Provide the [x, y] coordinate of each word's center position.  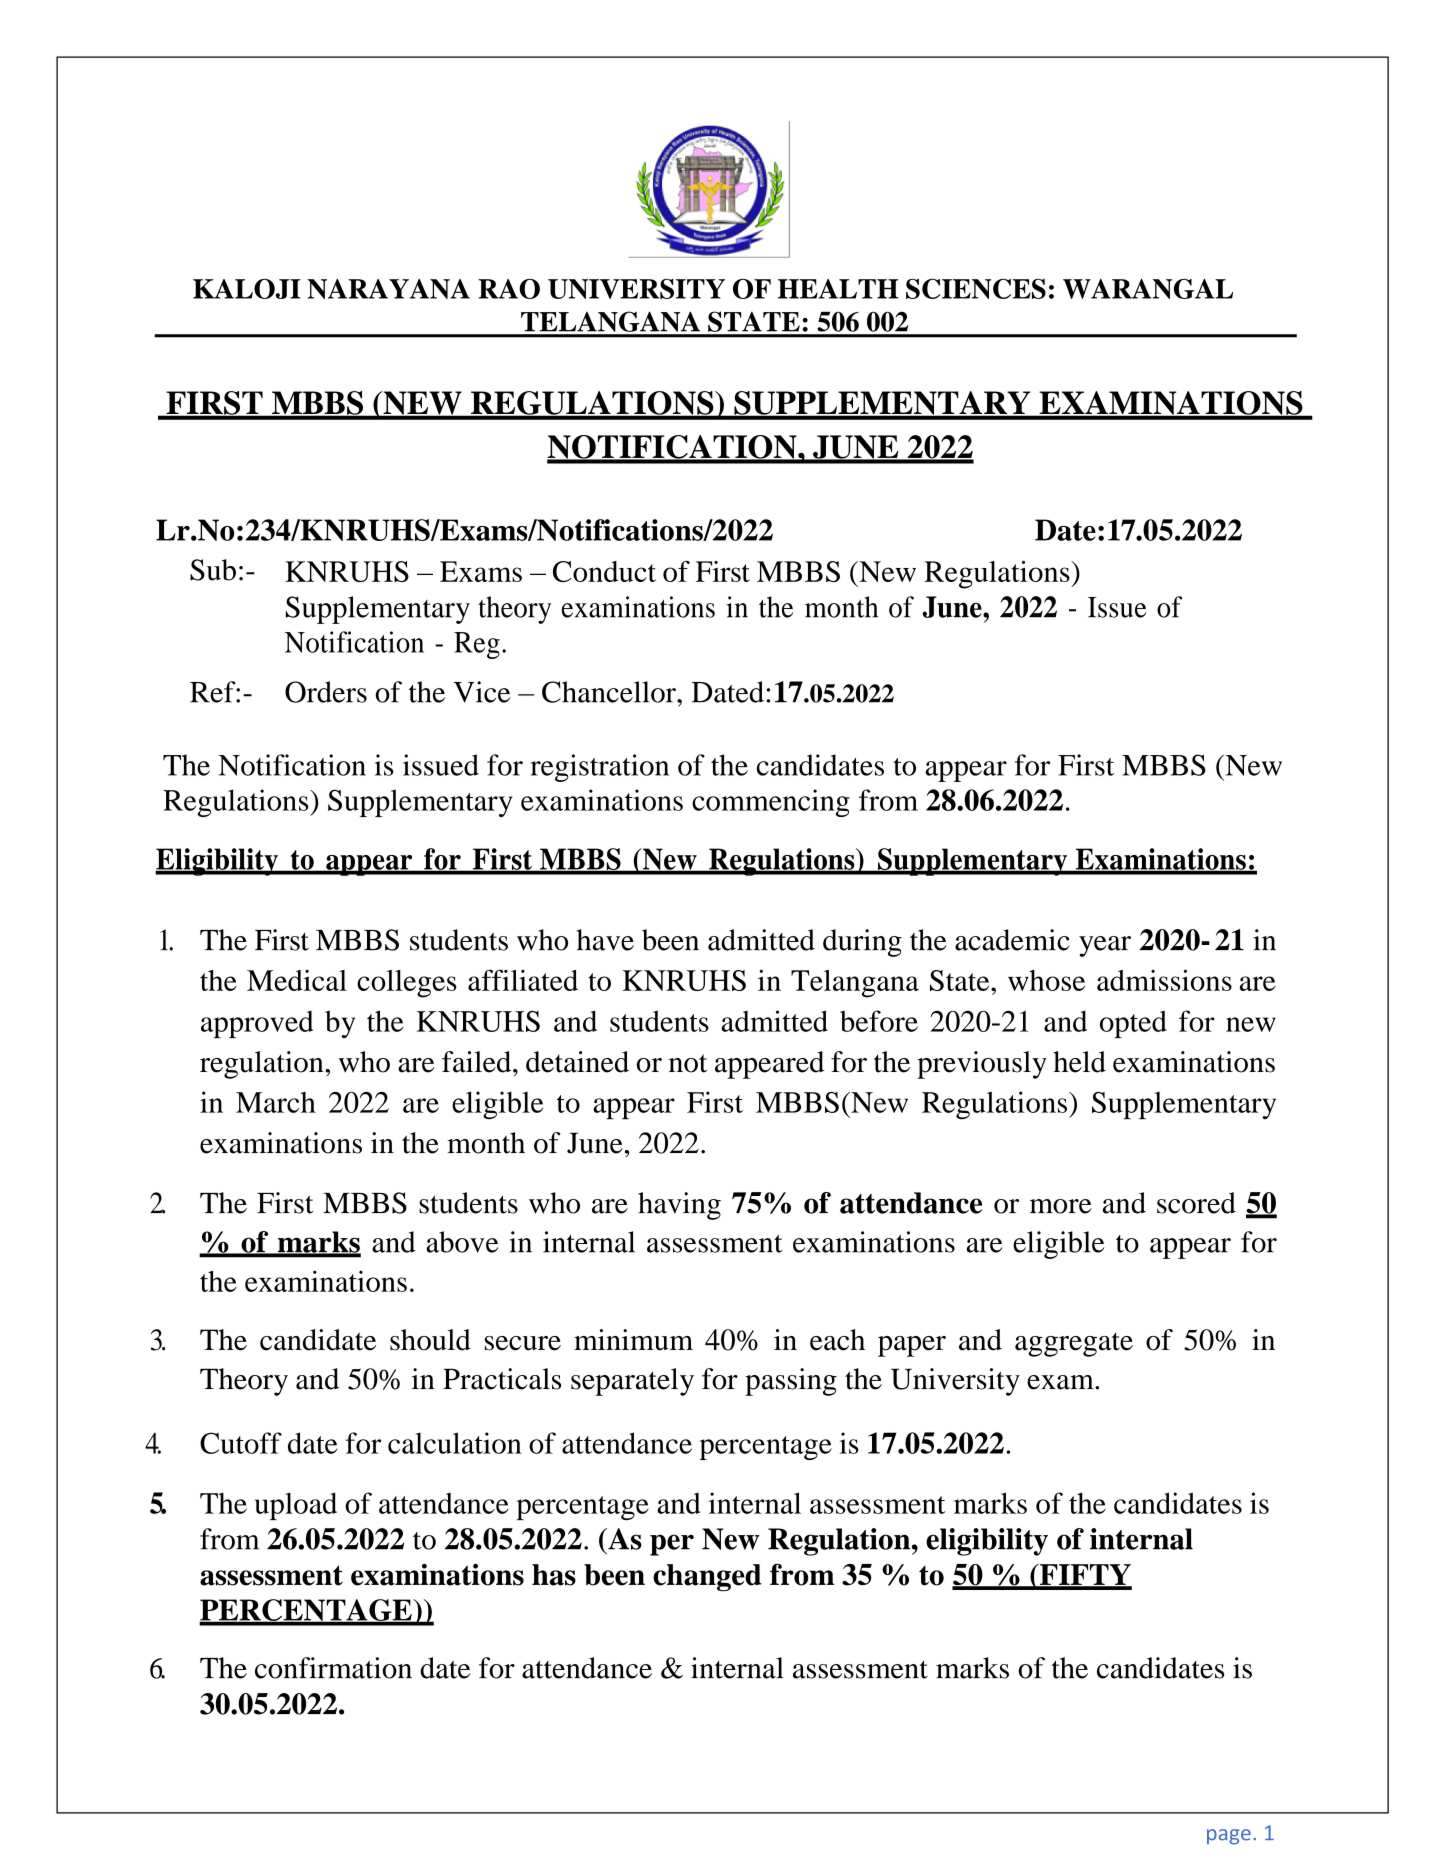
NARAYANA [388, 289]
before [879, 1021]
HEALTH [838, 289]
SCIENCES [976, 289]
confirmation [333, 1668]
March [276, 1102]
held [1079, 1062]
